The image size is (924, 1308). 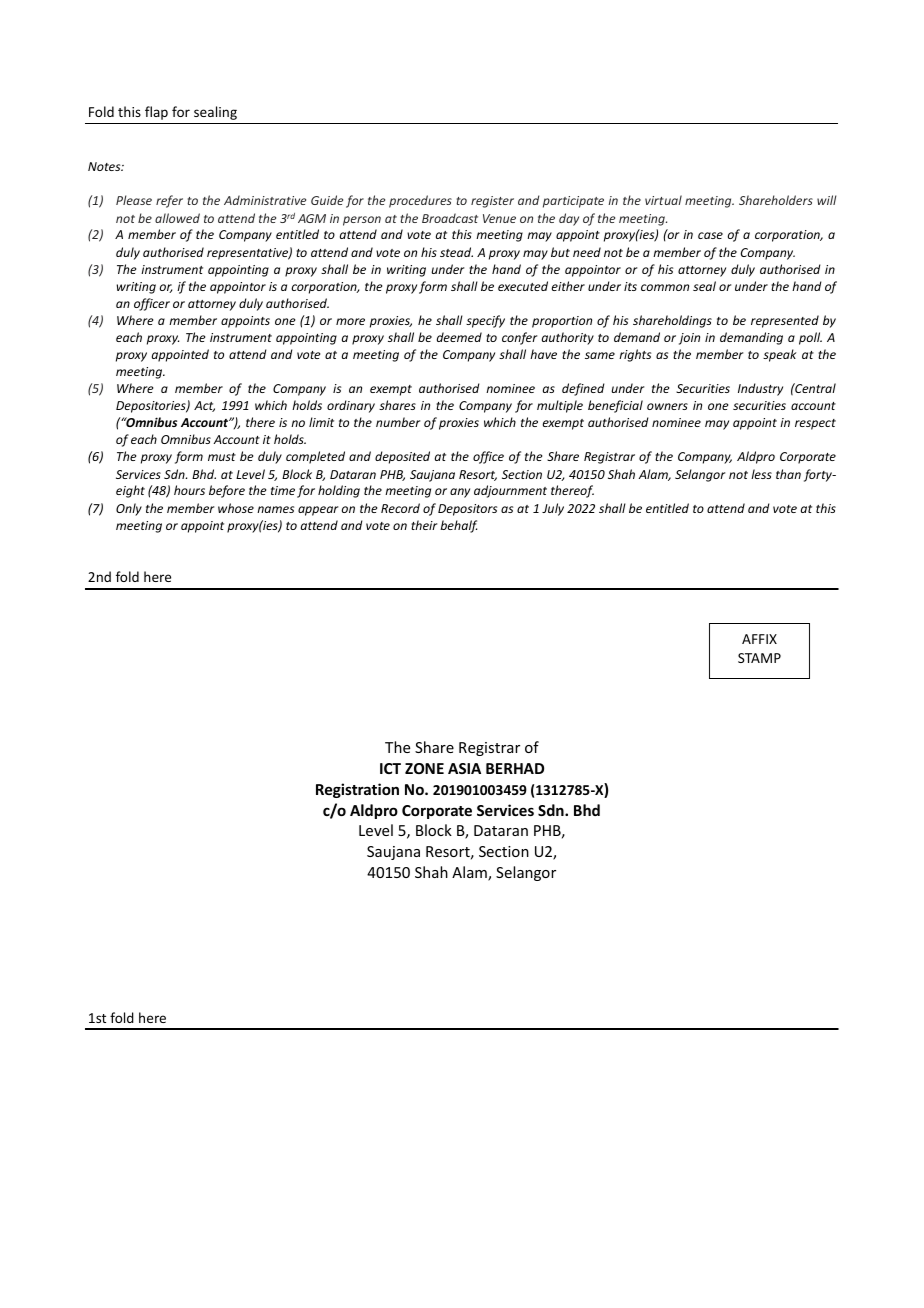 What do you see at coordinates (515, 768) in the screenshot?
I see `BERHAD` at bounding box center [515, 768].
